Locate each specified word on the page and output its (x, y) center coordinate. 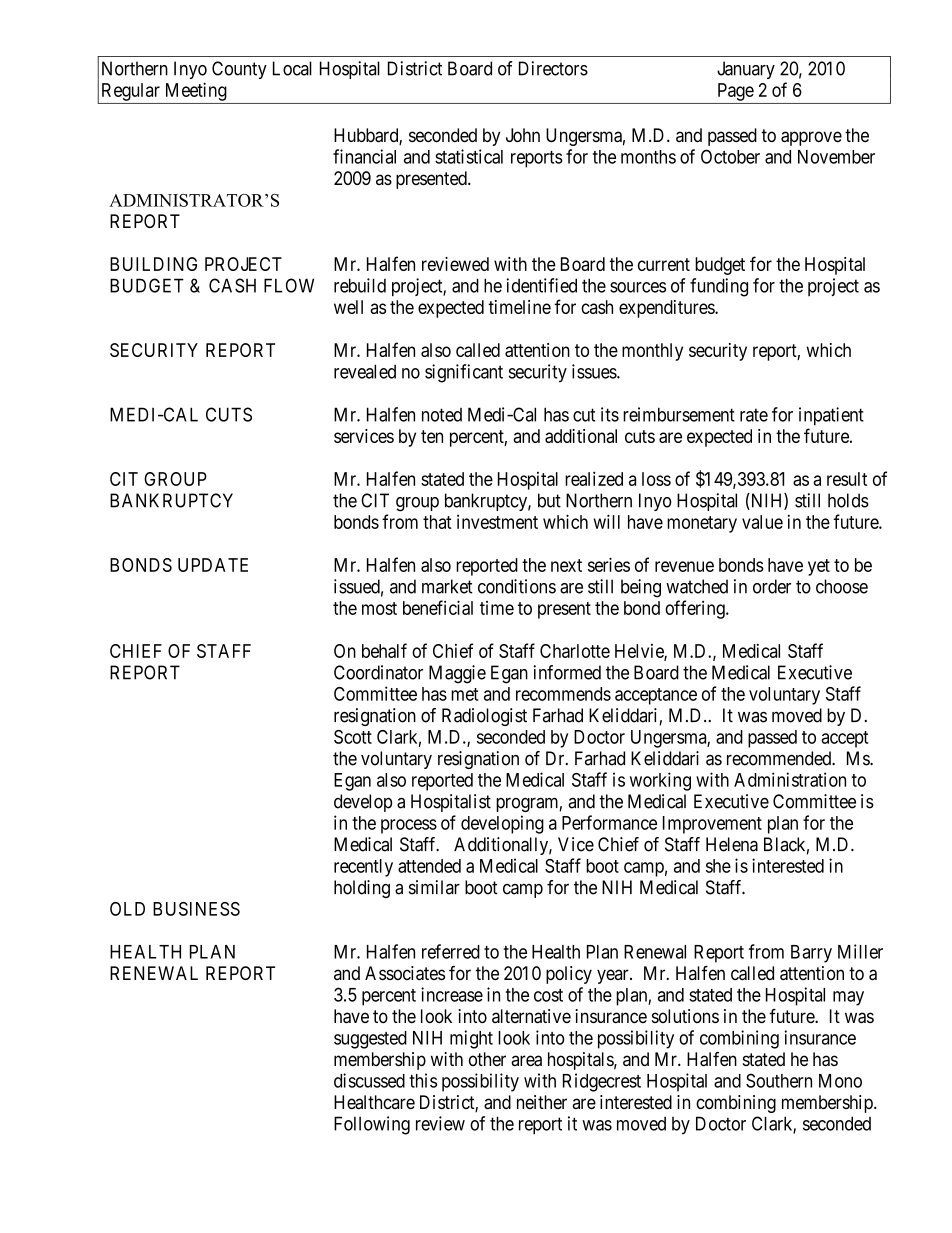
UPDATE (213, 565)
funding (719, 287)
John (523, 135)
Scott (353, 737)
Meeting (196, 91)
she (718, 866)
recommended (780, 758)
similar (434, 887)
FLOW (289, 285)
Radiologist (484, 717)
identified (541, 285)
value (762, 522)
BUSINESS (196, 909)
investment (497, 522)
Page (736, 92)
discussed (369, 1080)
